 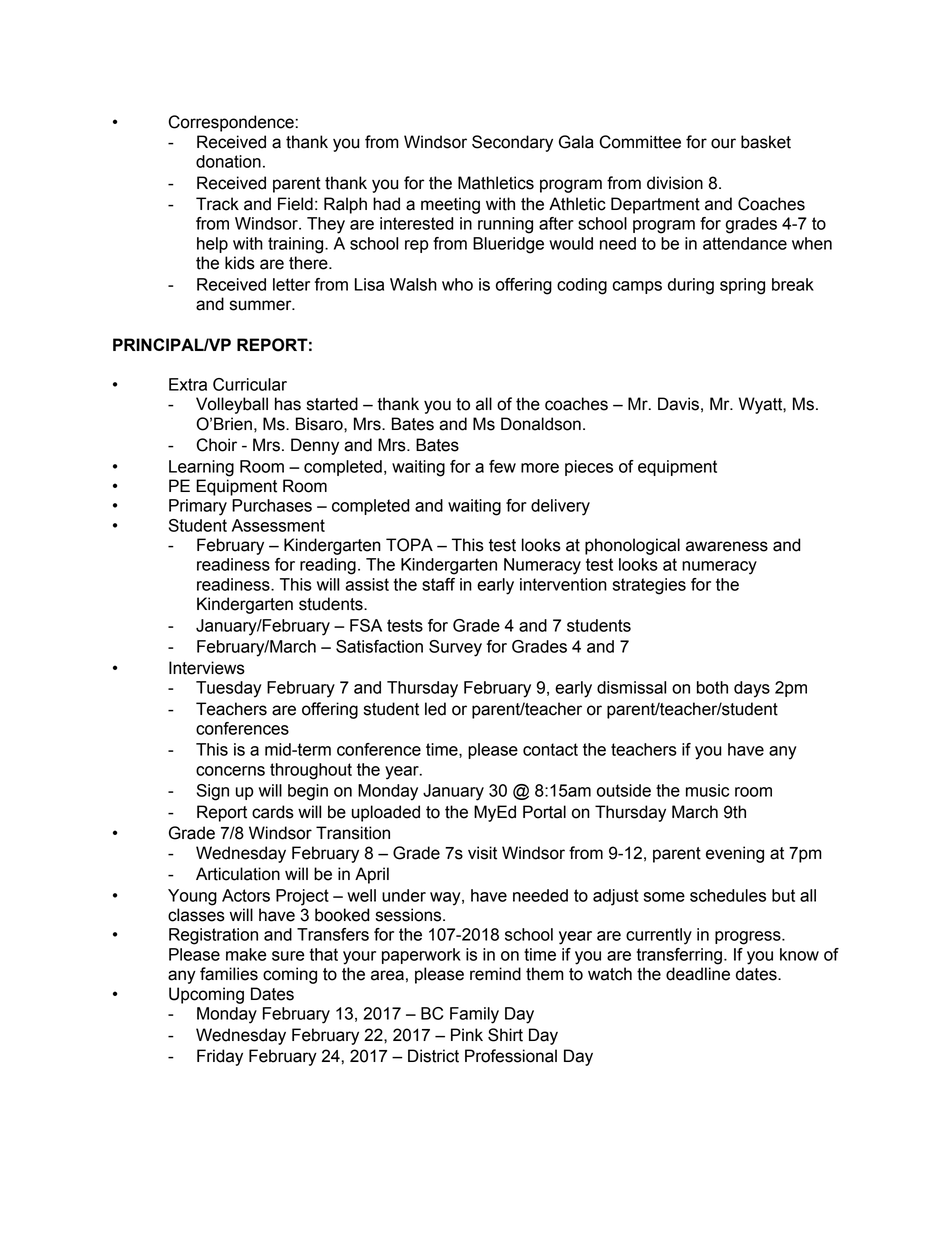 I want to click on deadline, so click(x=698, y=974).
